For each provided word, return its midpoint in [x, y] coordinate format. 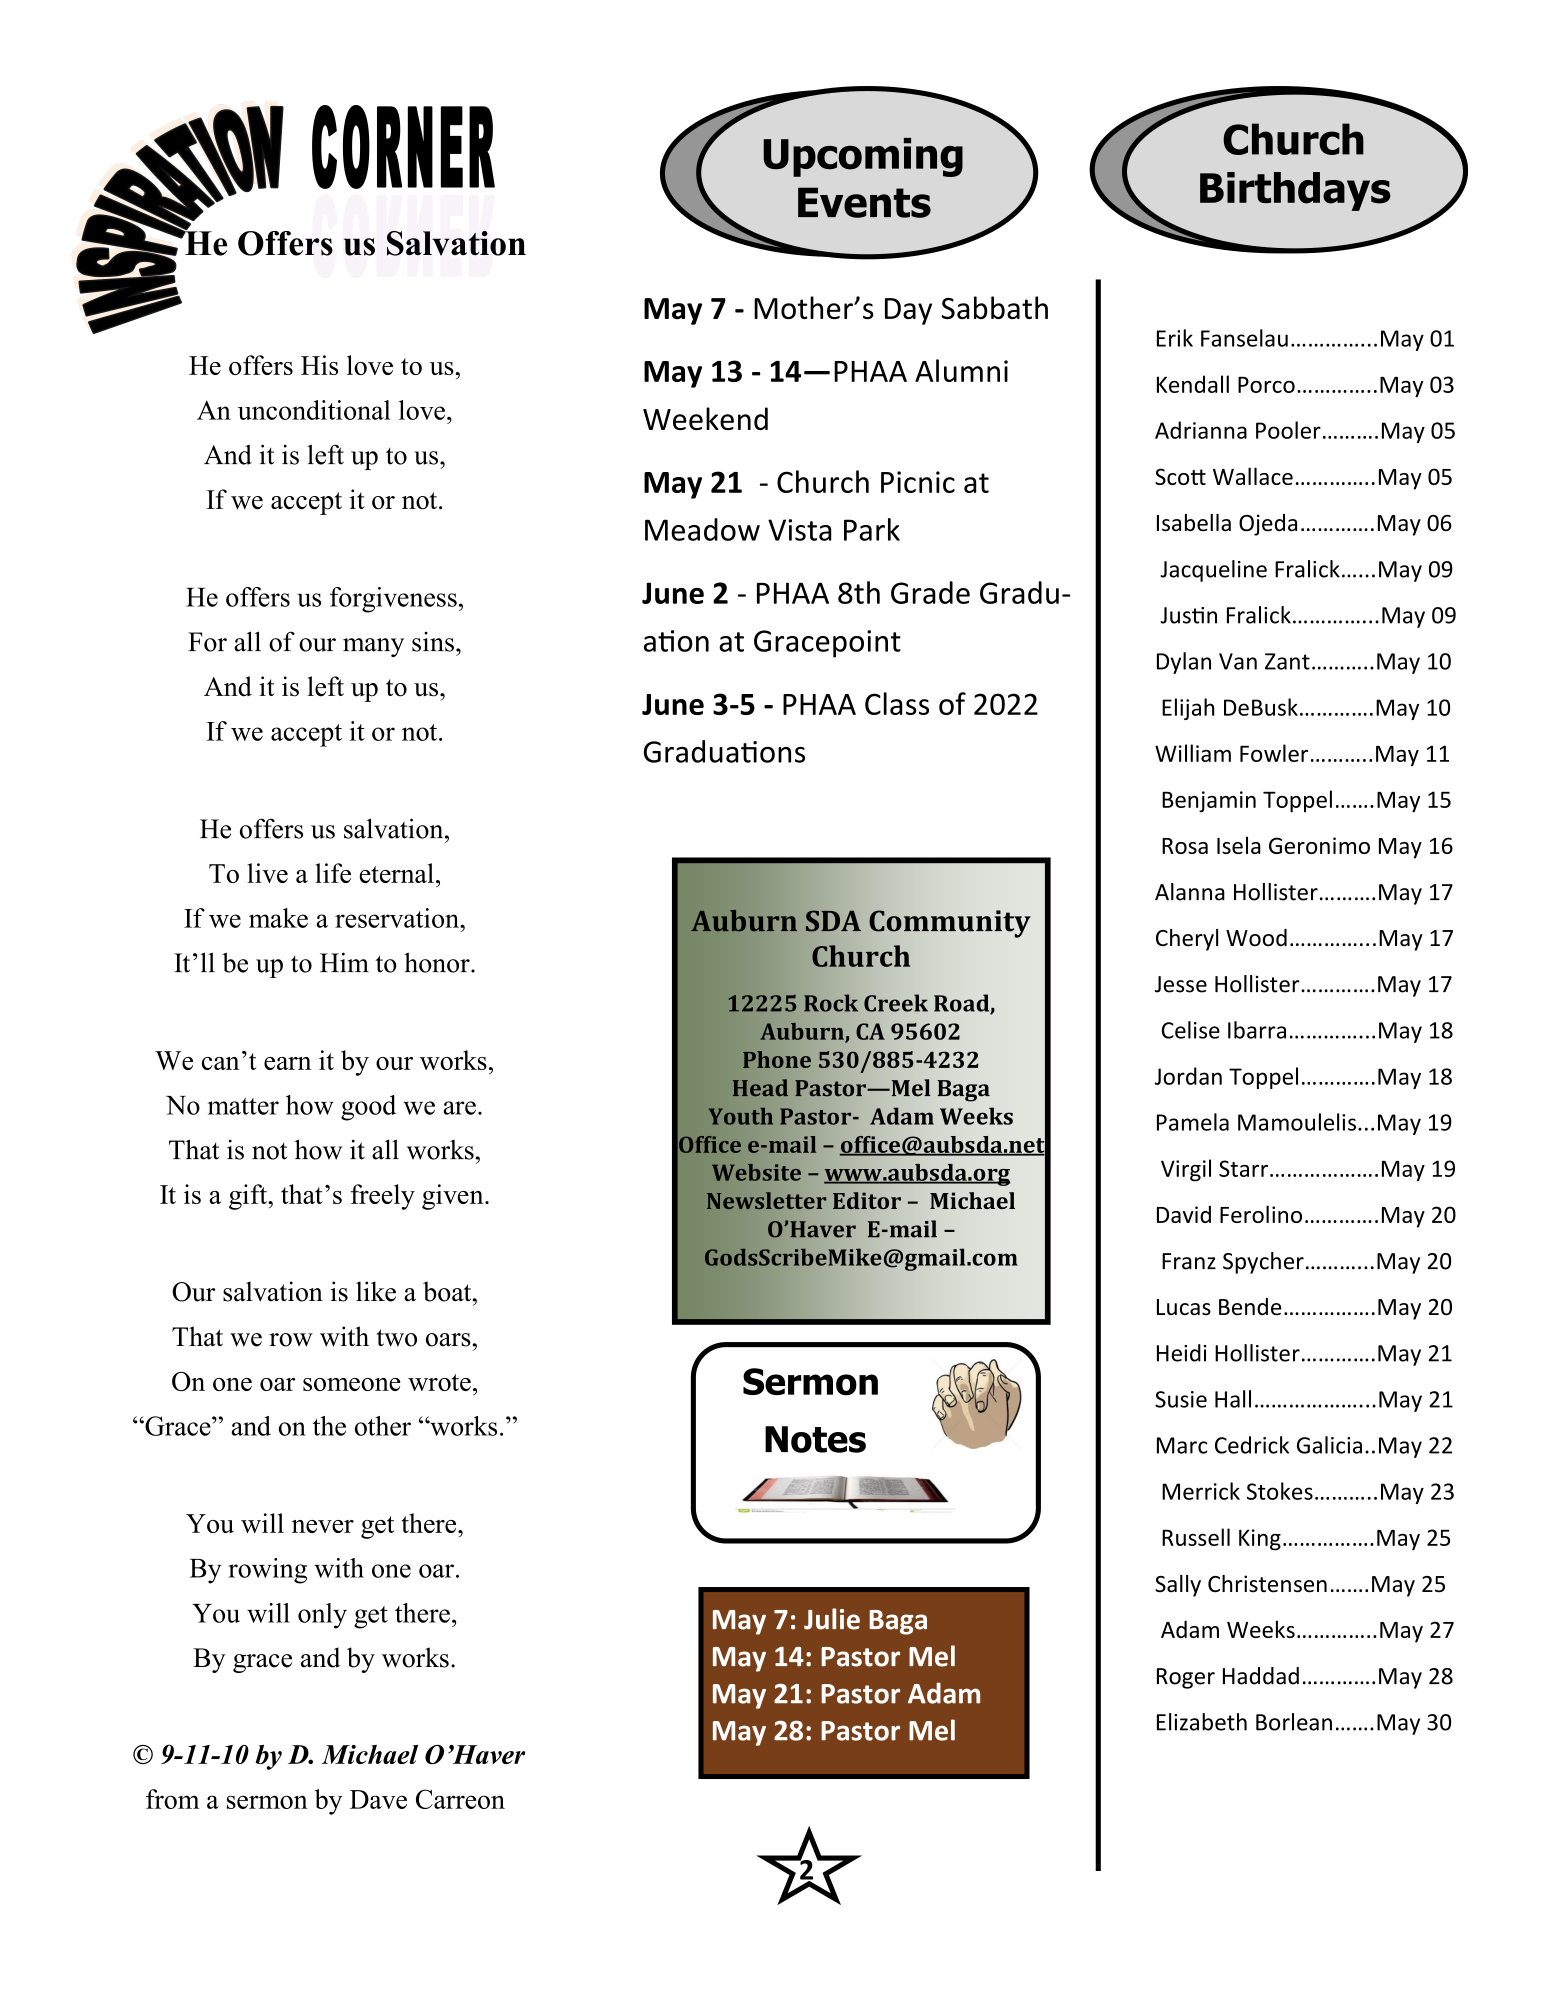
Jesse [1181, 984]
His [319, 365]
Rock [831, 1003]
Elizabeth [1202, 1722]
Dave [378, 1799]
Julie [832, 1619]
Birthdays [1295, 191]
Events [864, 202]
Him [344, 962]
